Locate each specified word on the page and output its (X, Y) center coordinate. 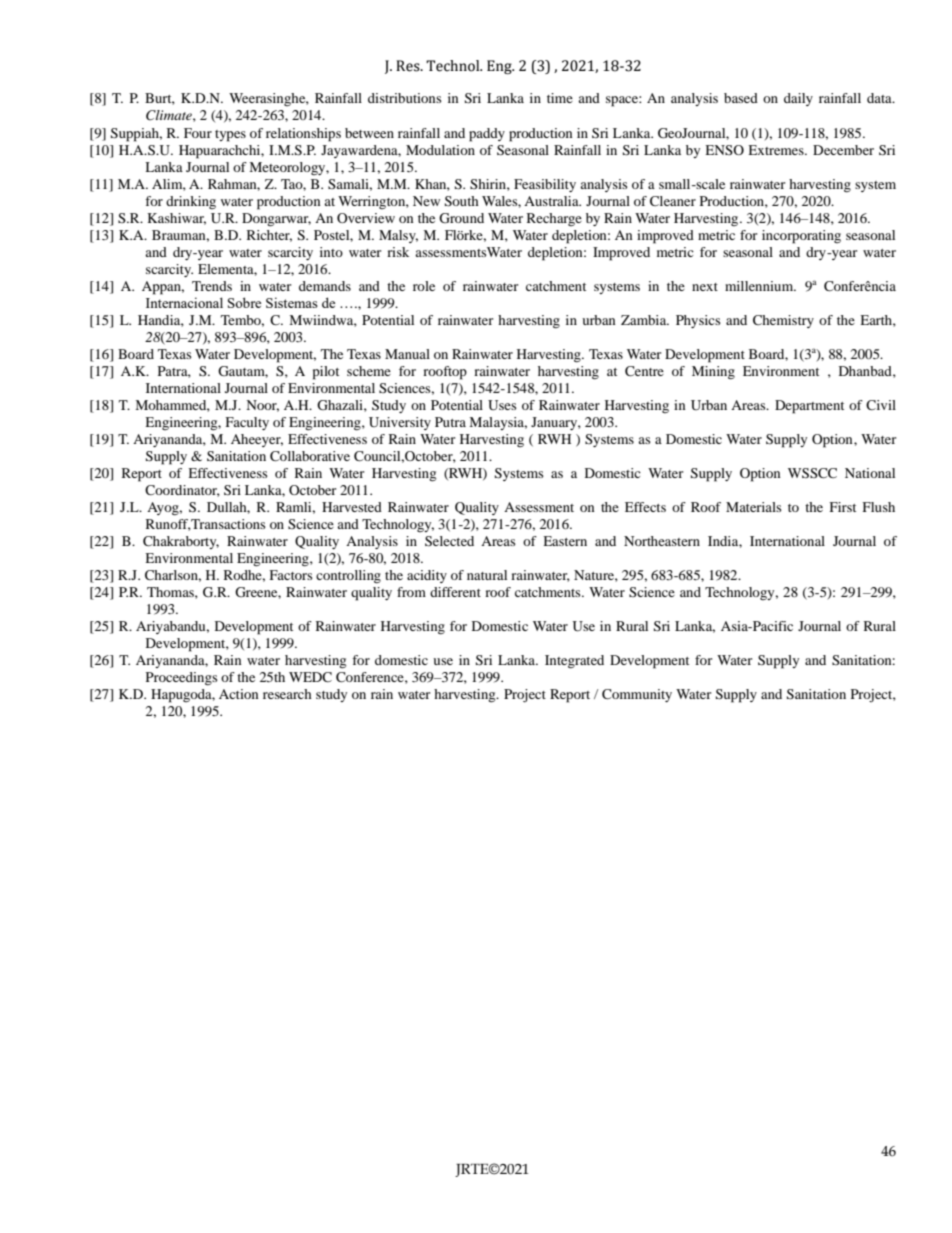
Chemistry (783, 321)
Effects (645, 507)
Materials (754, 507)
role (424, 286)
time (560, 98)
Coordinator (182, 491)
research (287, 694)
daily (798, 99)
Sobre (244, 302)
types (230, 136)
